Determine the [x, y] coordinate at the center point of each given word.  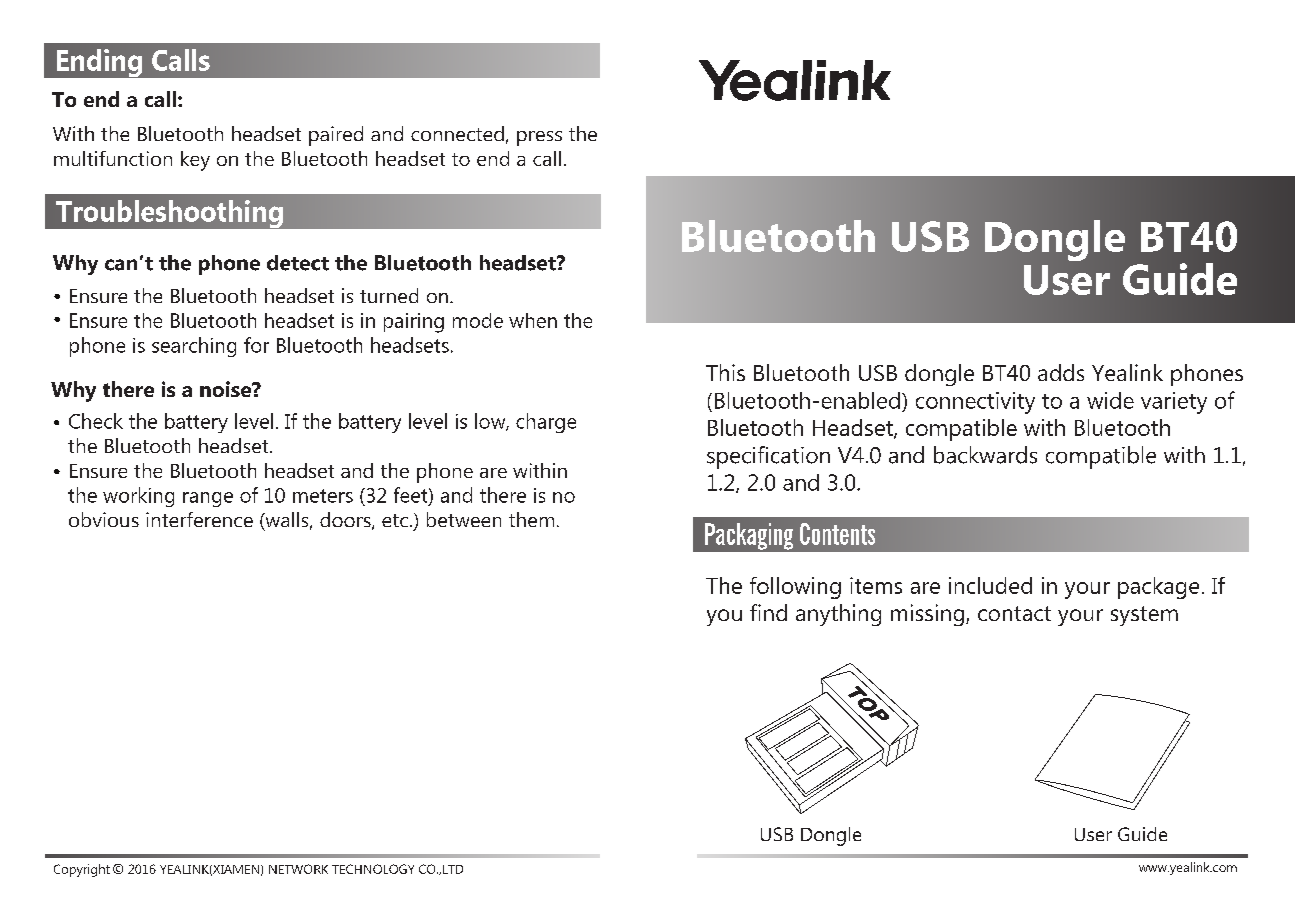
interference [199, 519]
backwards [985, 455]
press [539, 138]
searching [194, 347]
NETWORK [298, 869]
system [1144, 616]
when [533, 320]
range [208, 499]
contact [1014, 613]
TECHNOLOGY [373, 869]
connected [457, 133]
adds [1061, 372]
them [531, 519]
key [195, 161]
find [768, 612]
